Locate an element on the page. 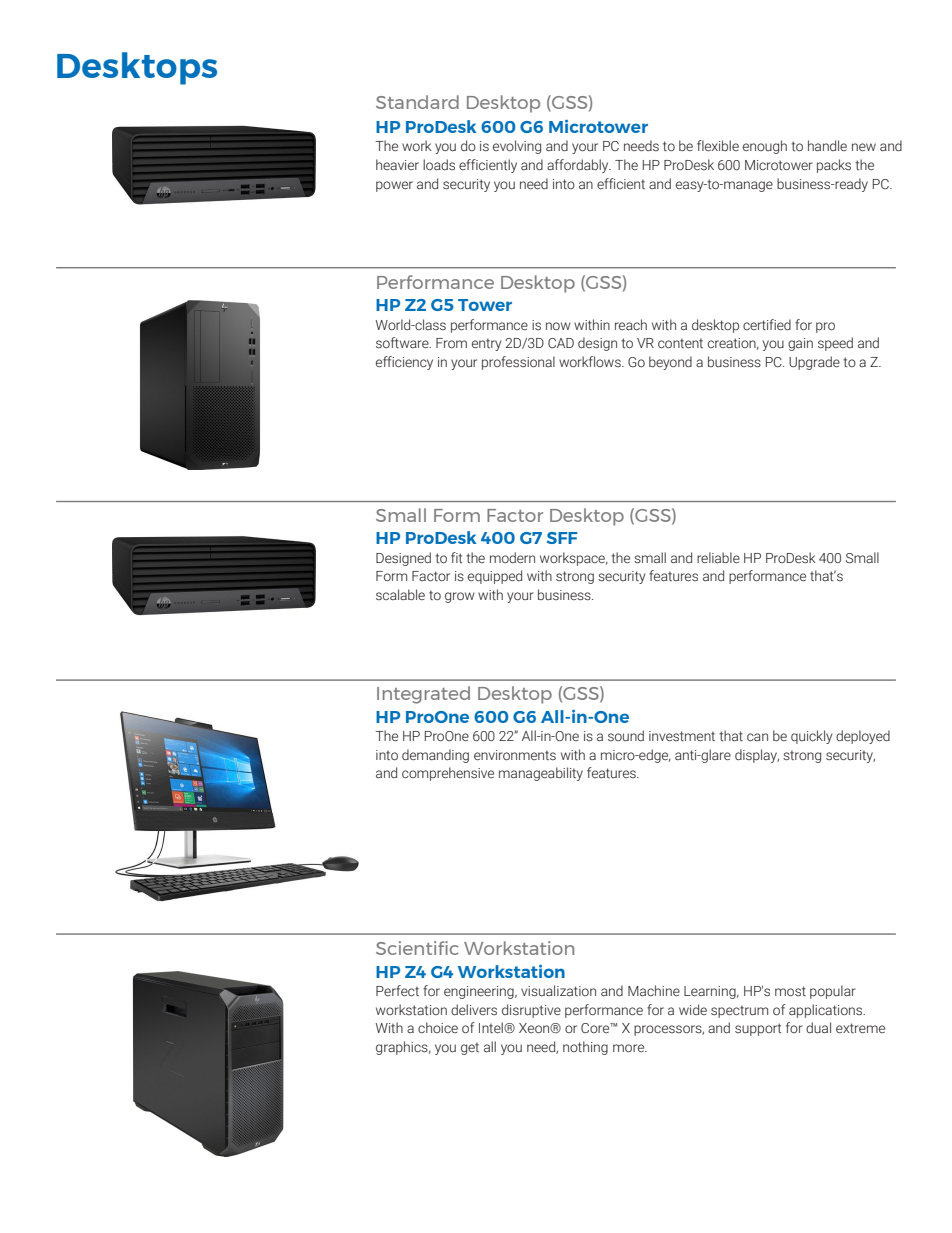 The height and width of the document is (1233, 952). fit is located at coordinates (456, 557).
